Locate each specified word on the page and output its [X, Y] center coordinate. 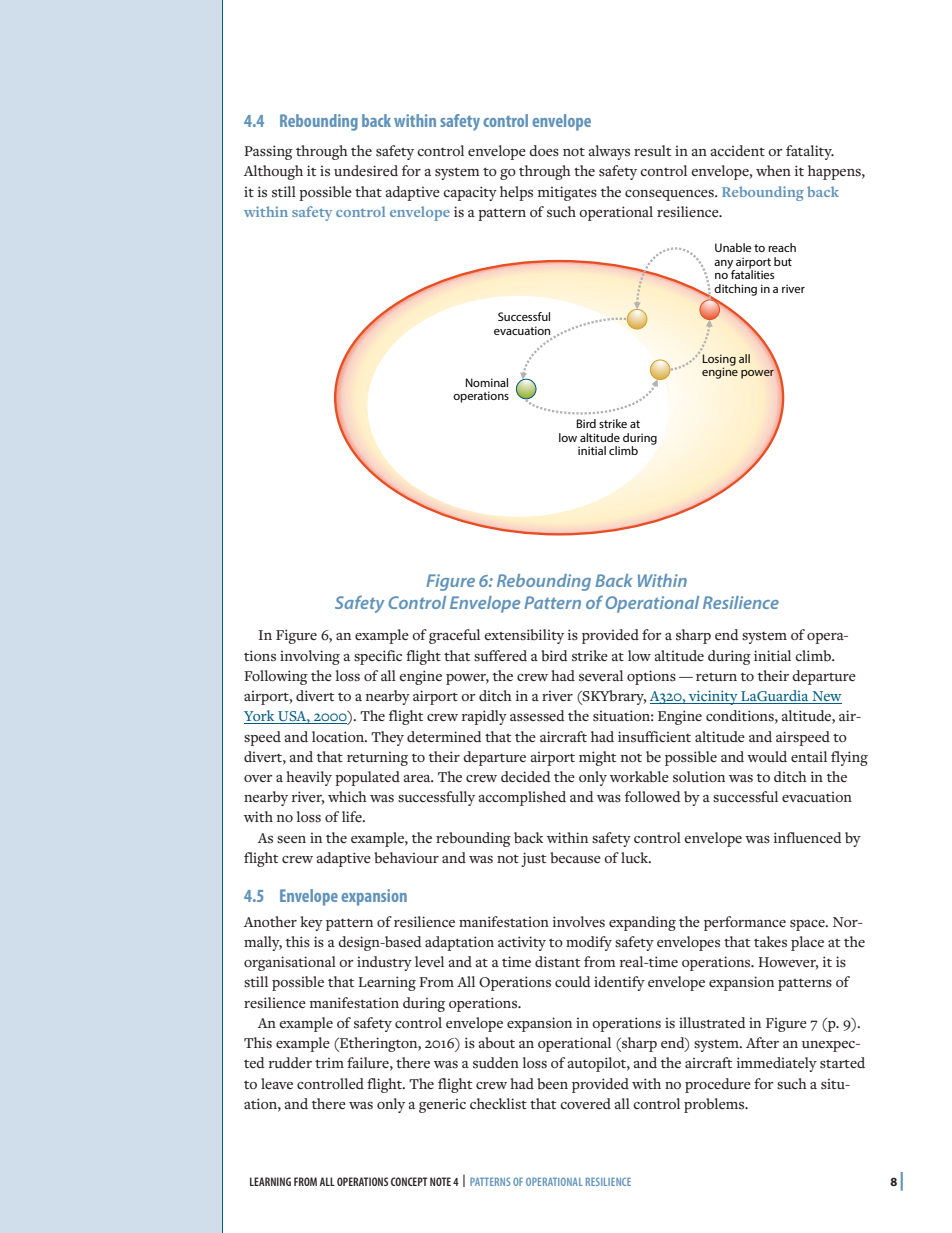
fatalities [752, 273]
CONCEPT [409, 1181]
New [826, 697]
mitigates [567, 193]
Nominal [487, 382]
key [311, 923]
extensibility [524, 636]
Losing [719, 361]
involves [579, 922]
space [808, 925]
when [773, 170]
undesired [366, 170]
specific [378, 657]
